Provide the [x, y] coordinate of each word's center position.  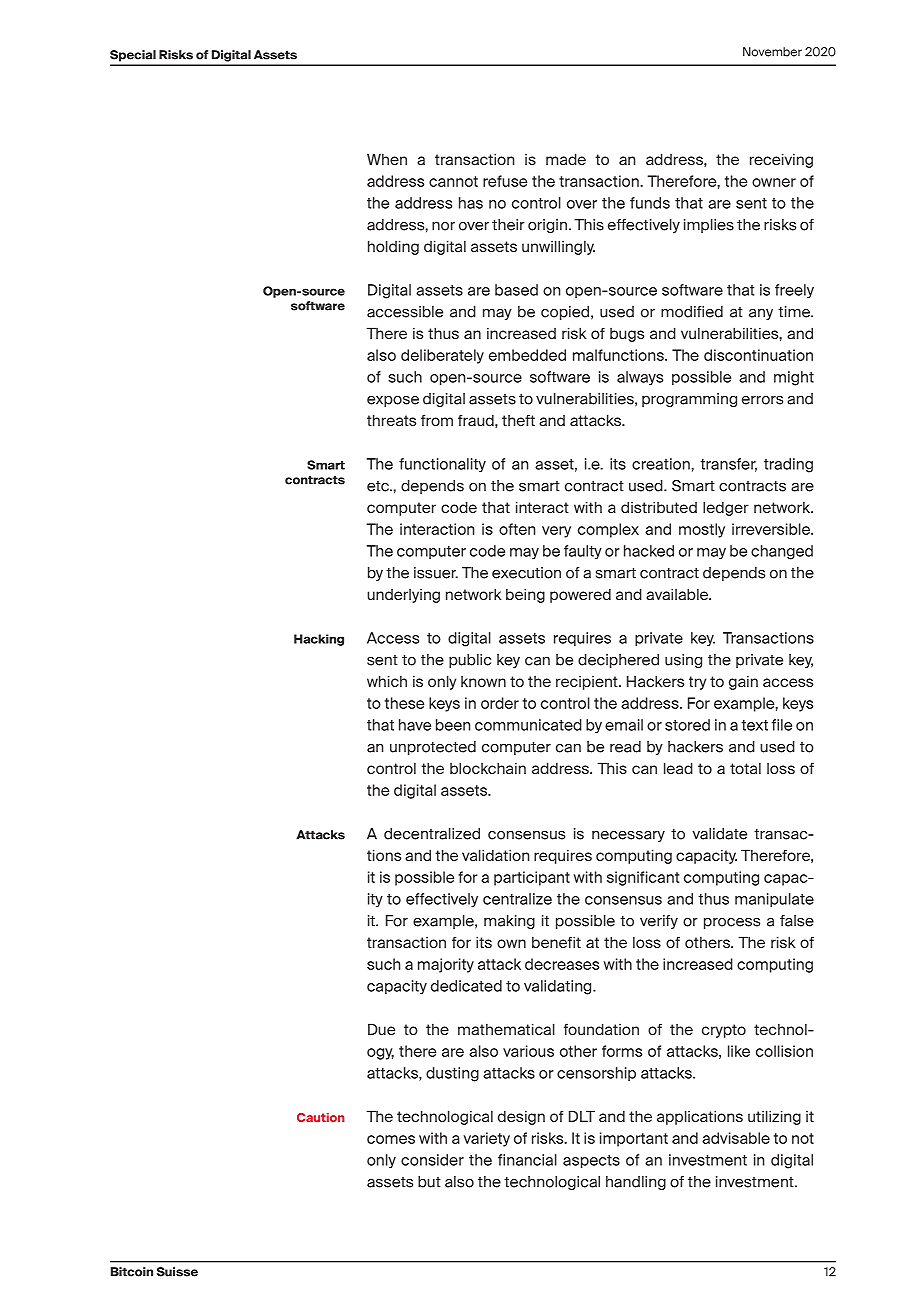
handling [636, 1183]
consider [432, 1160]
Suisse [177, 1272]
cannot [453, 181]
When [387, 159]
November [772, 52]
